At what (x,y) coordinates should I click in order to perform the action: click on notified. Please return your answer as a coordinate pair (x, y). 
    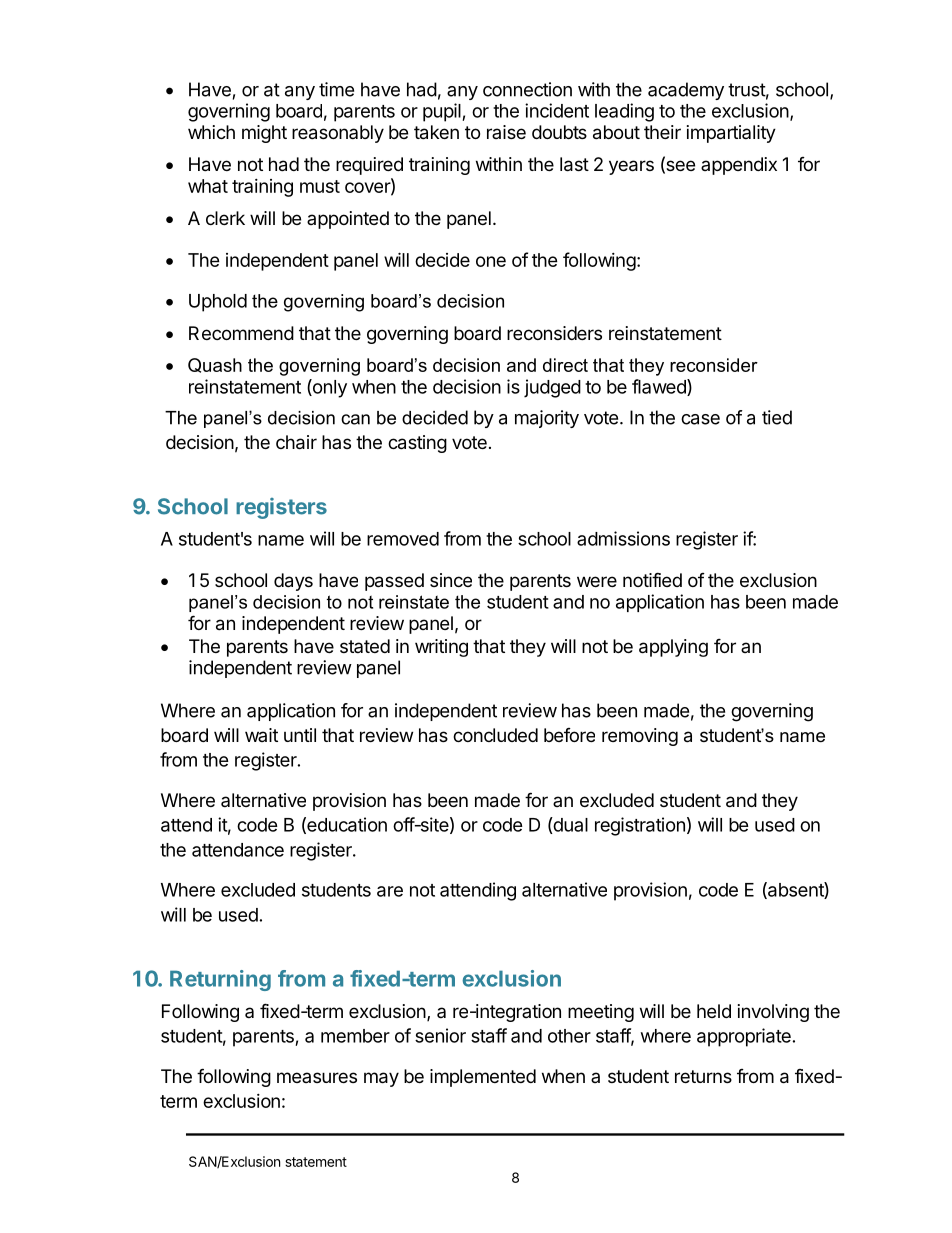
    Looking at the image, I should click on (652, 579).
